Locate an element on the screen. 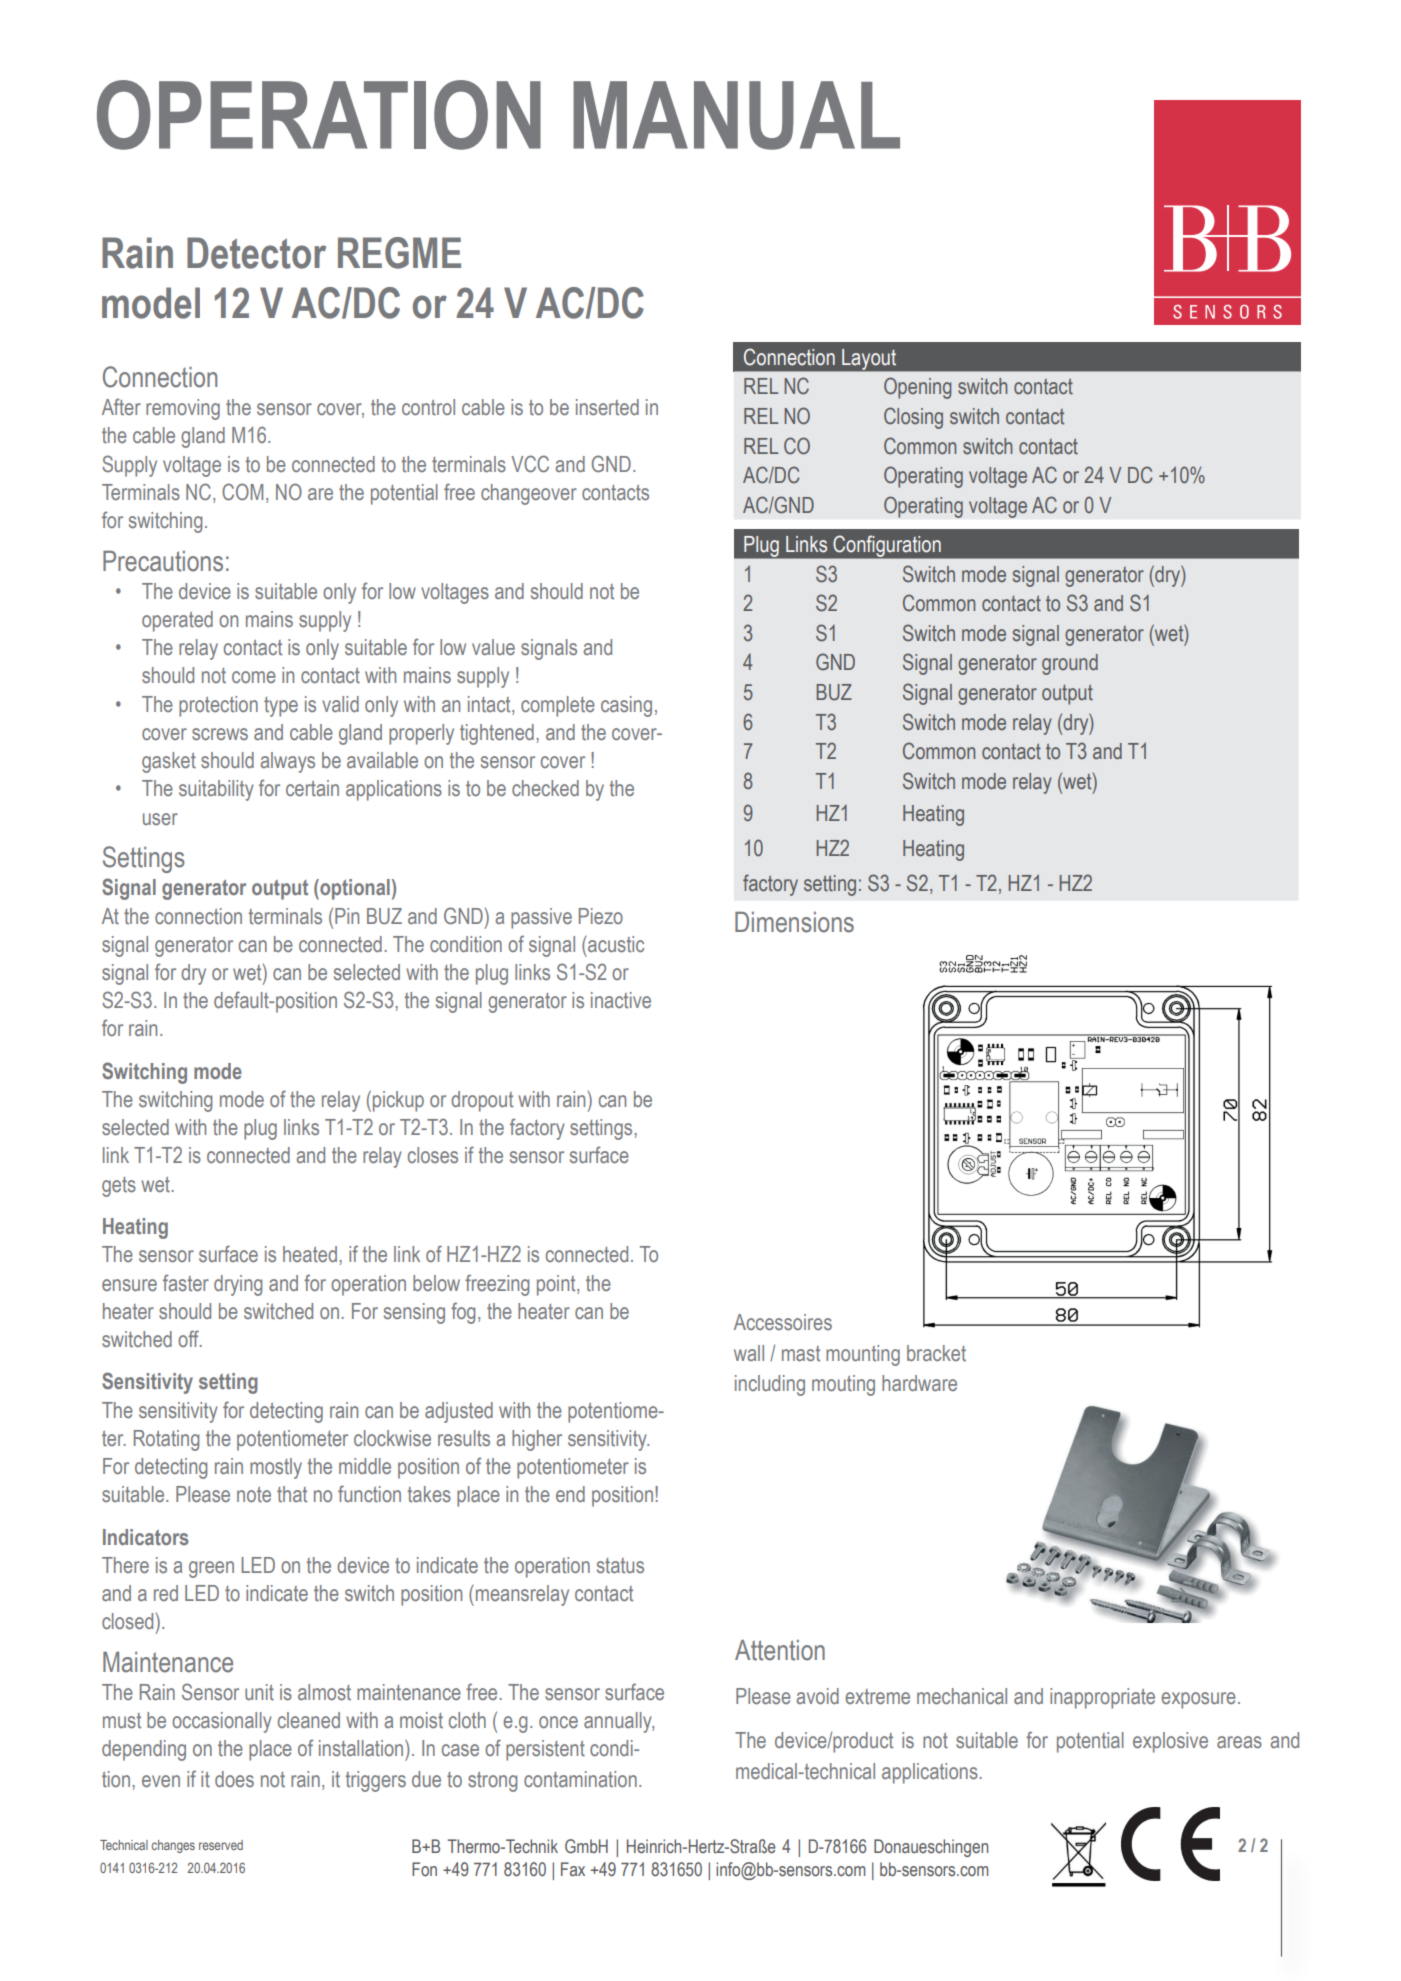 This screenshot has width=1401, height=1981. including is located at coordinates (770, 1385).
